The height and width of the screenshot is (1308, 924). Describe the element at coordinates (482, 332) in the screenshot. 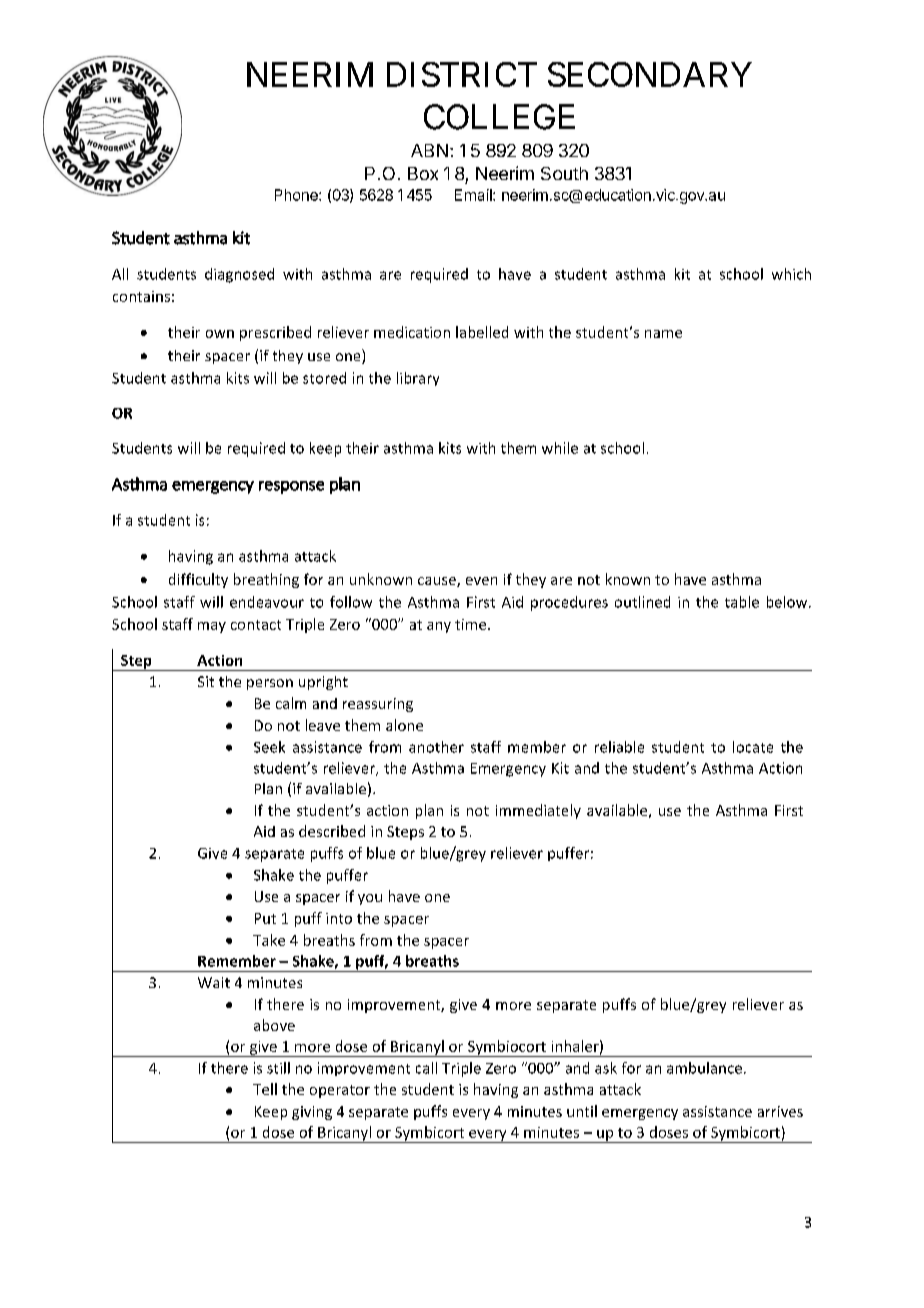

I see `labelled` at that location.
